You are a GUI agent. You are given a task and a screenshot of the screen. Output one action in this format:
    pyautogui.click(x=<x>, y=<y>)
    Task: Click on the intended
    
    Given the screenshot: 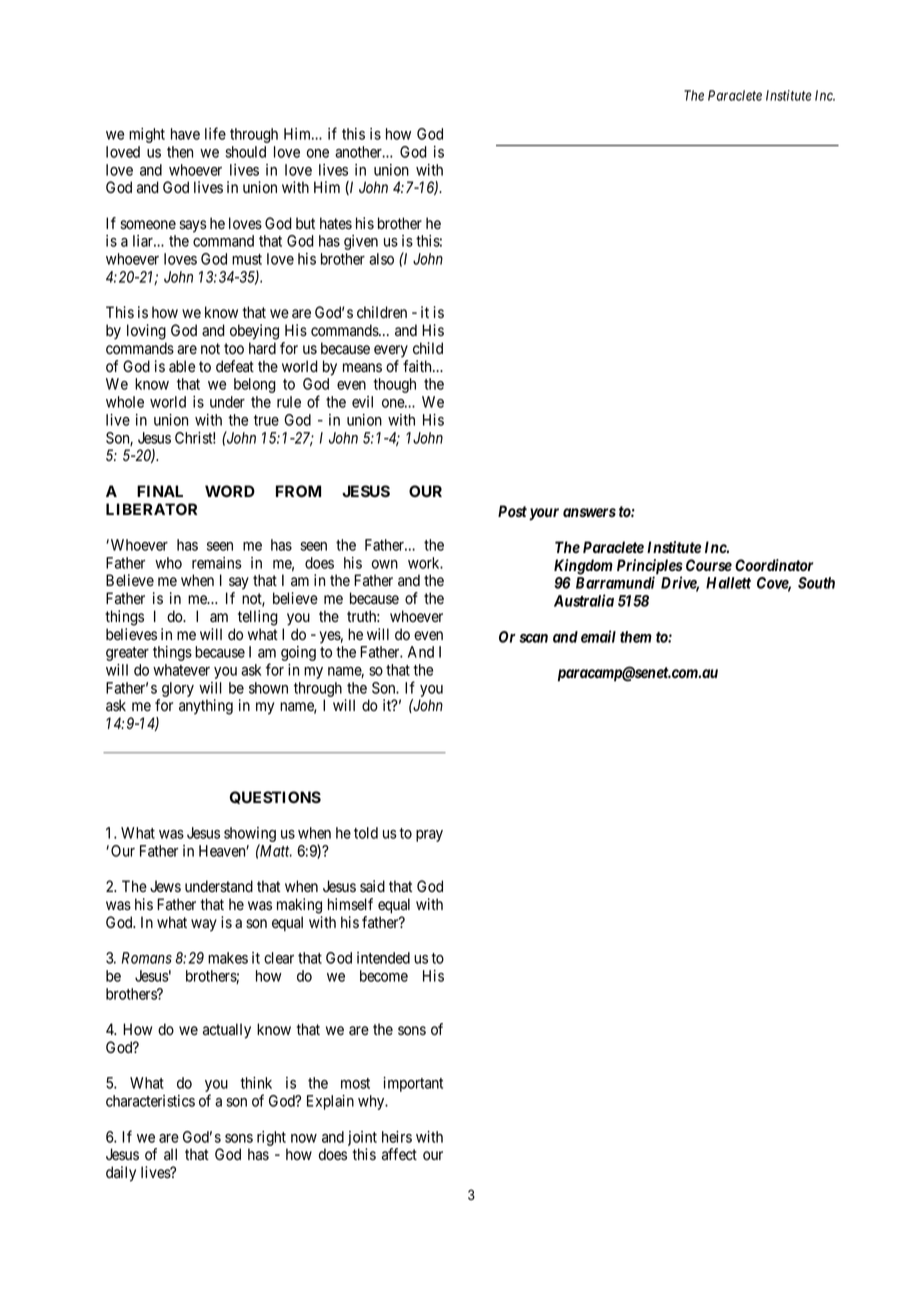 What is the action you would take?
    pyautogui.click(x=383, y=958)
